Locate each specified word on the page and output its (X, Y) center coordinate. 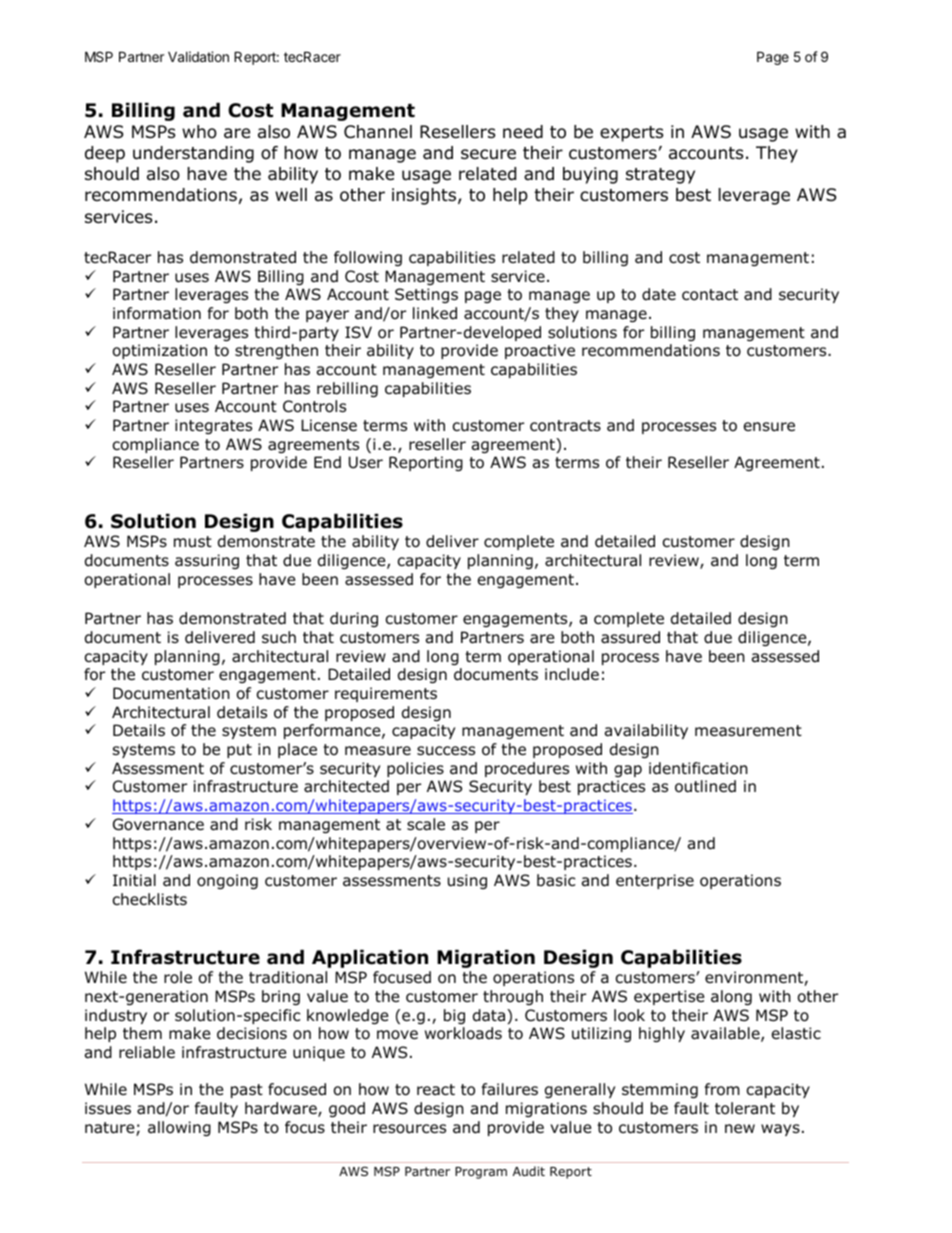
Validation (198, 56)
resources (409, 1129)
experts (632, 134)
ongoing (227, 881)
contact (710, 295)
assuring (207, 561)
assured (630, 637)
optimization (160, 351)
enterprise (655, 881)
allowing (179, 1128)
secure (488, 154)
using (467, 881)
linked (435, 313)
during (354, 619)
